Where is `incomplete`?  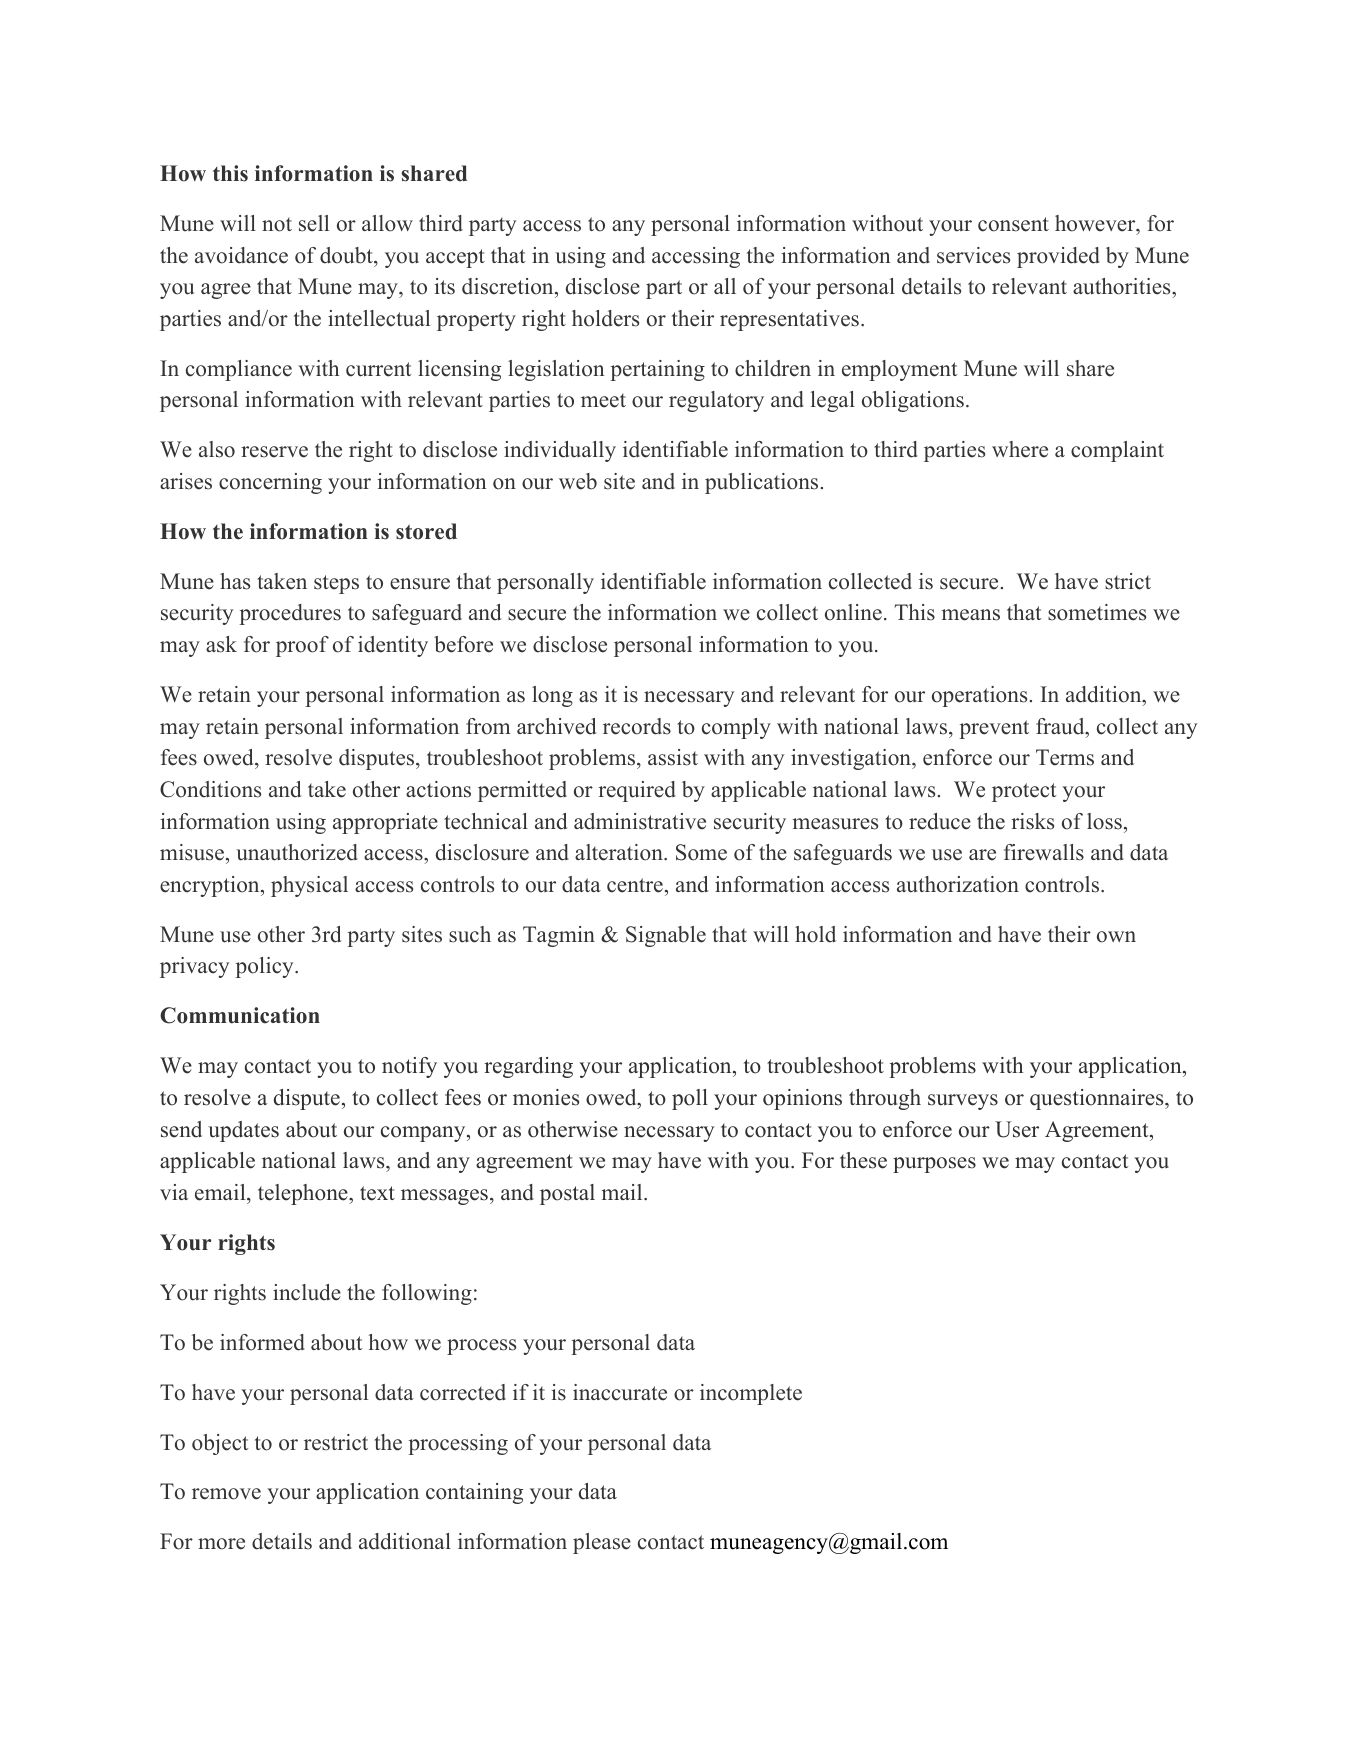 incomplete is located at coordinates (751, 1394).
